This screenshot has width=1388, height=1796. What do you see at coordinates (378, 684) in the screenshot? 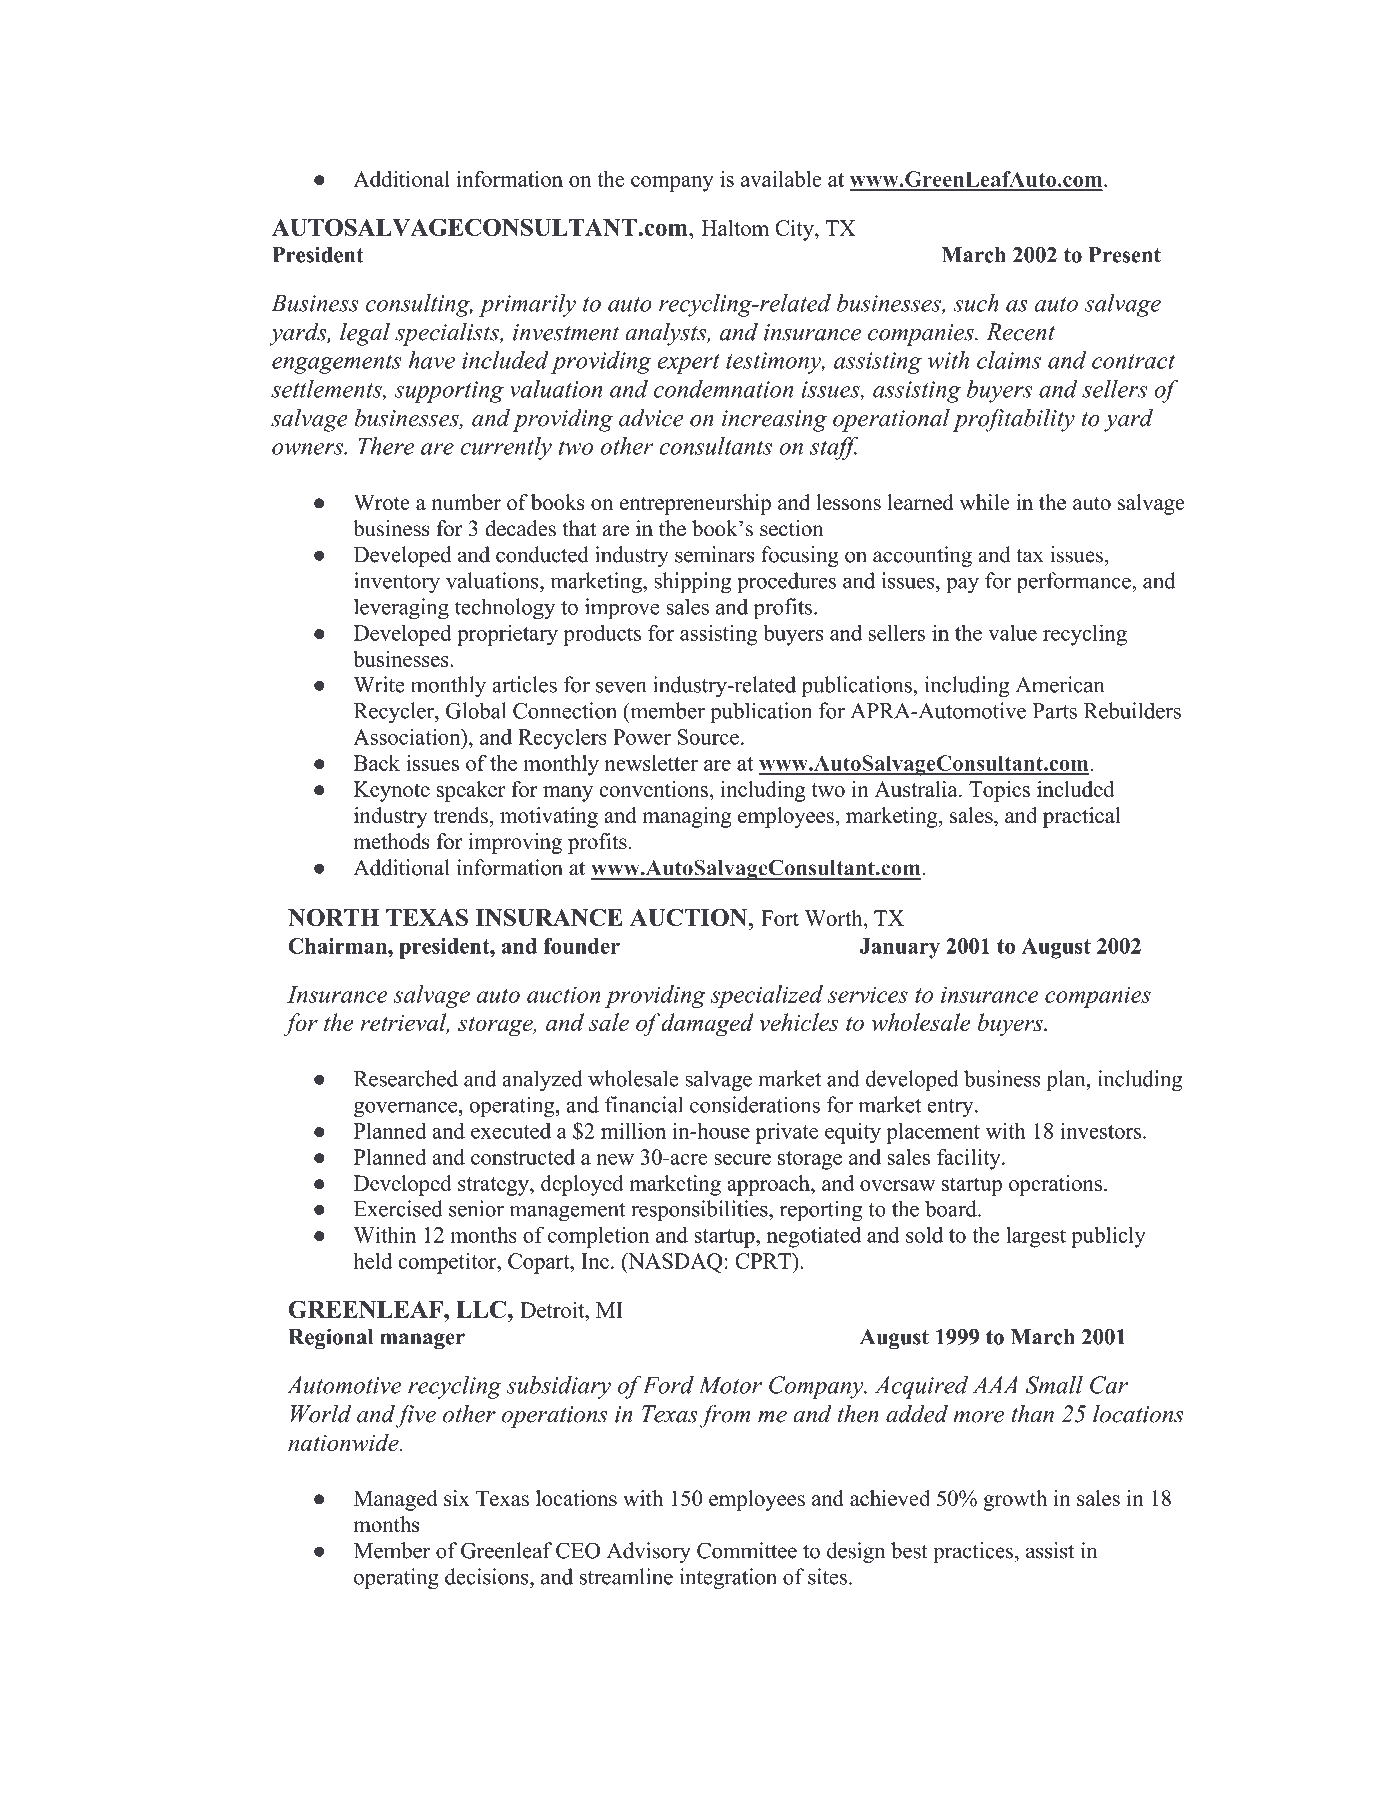
I see `Write` at bounding box center [378, 684].
